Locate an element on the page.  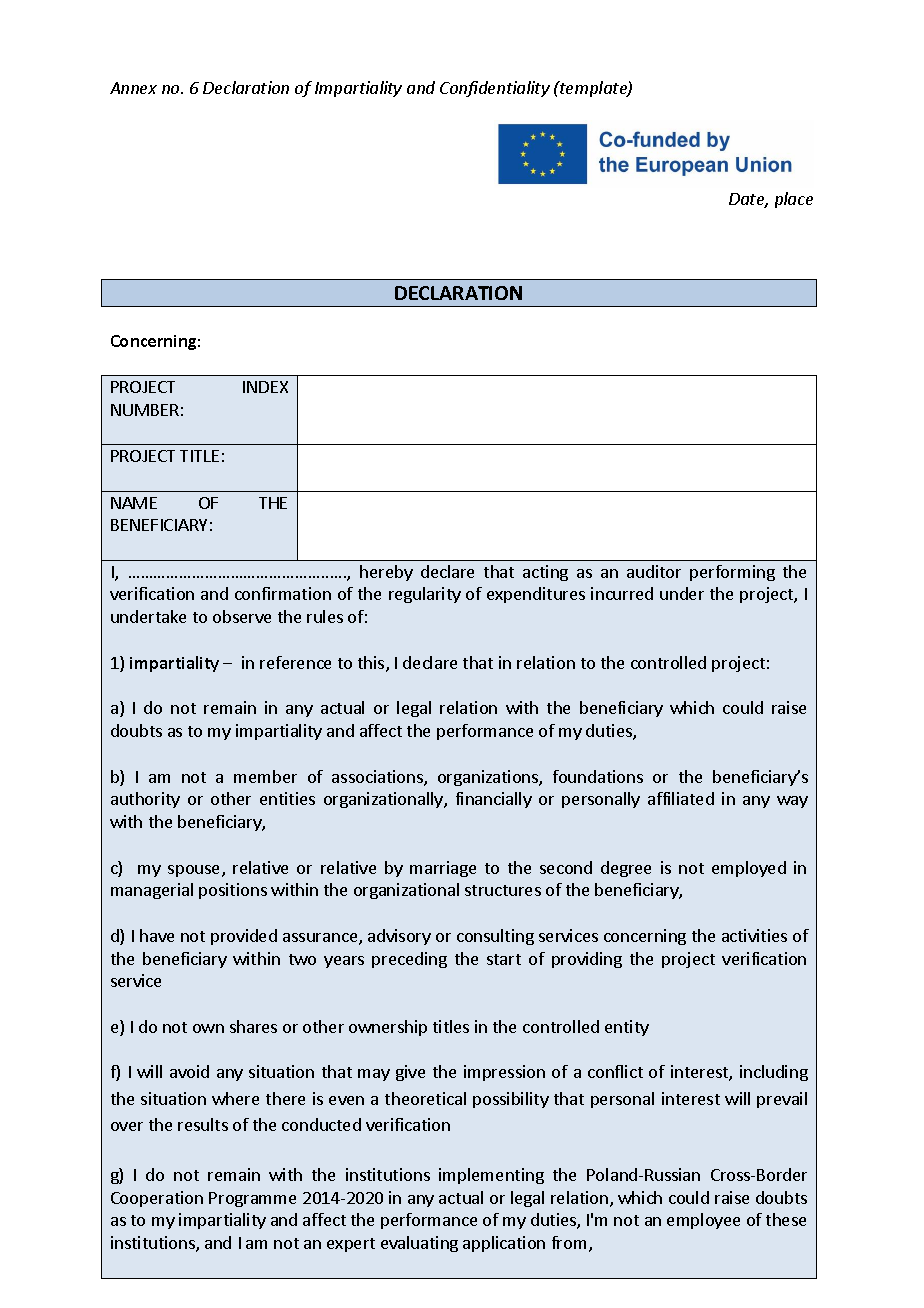
hereby is located at coordinates (386, 573).
